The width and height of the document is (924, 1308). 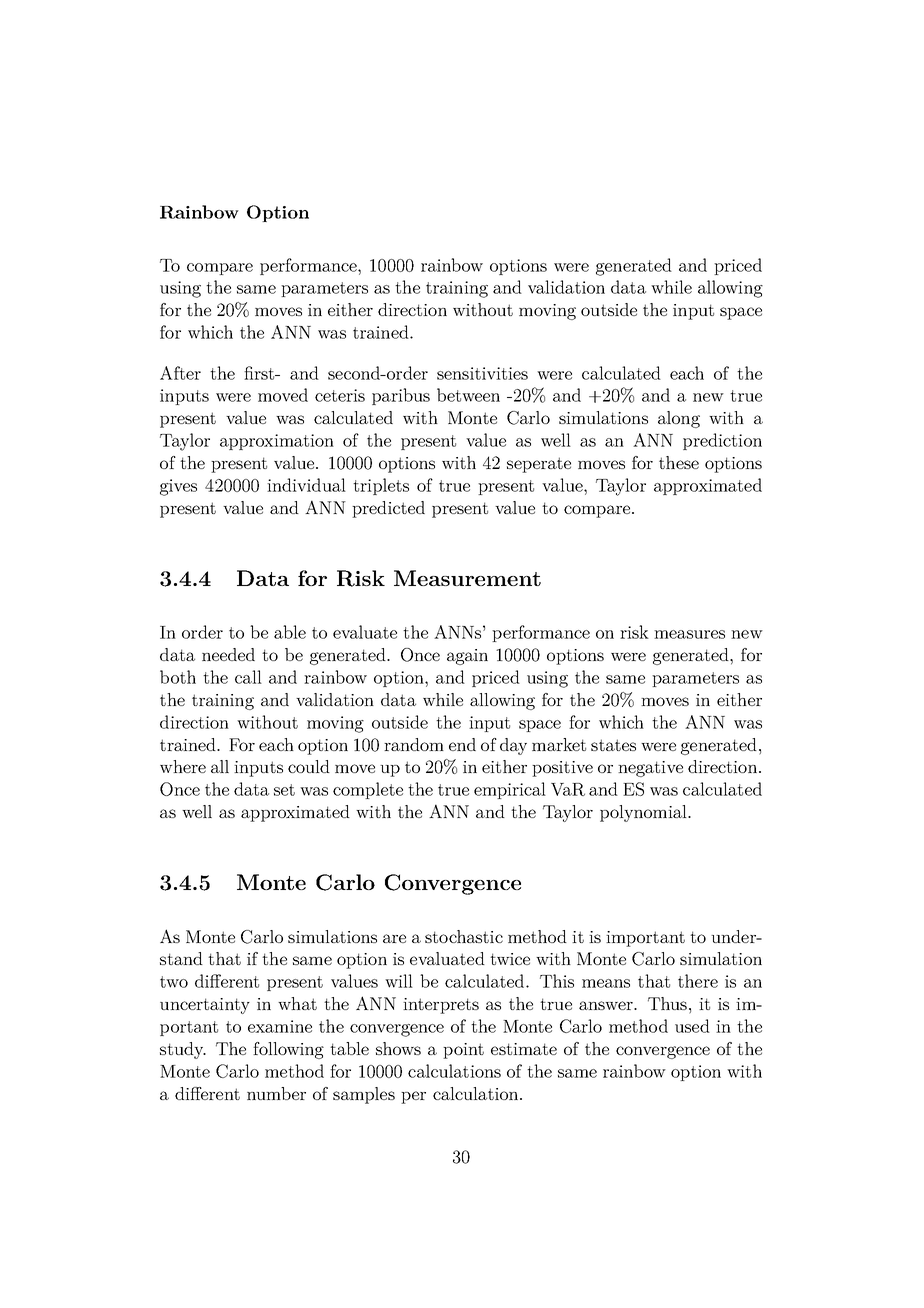 What do you see at coordinates (510, 790) in the document?
I see `empirical` at bounding box center [510, 790].
